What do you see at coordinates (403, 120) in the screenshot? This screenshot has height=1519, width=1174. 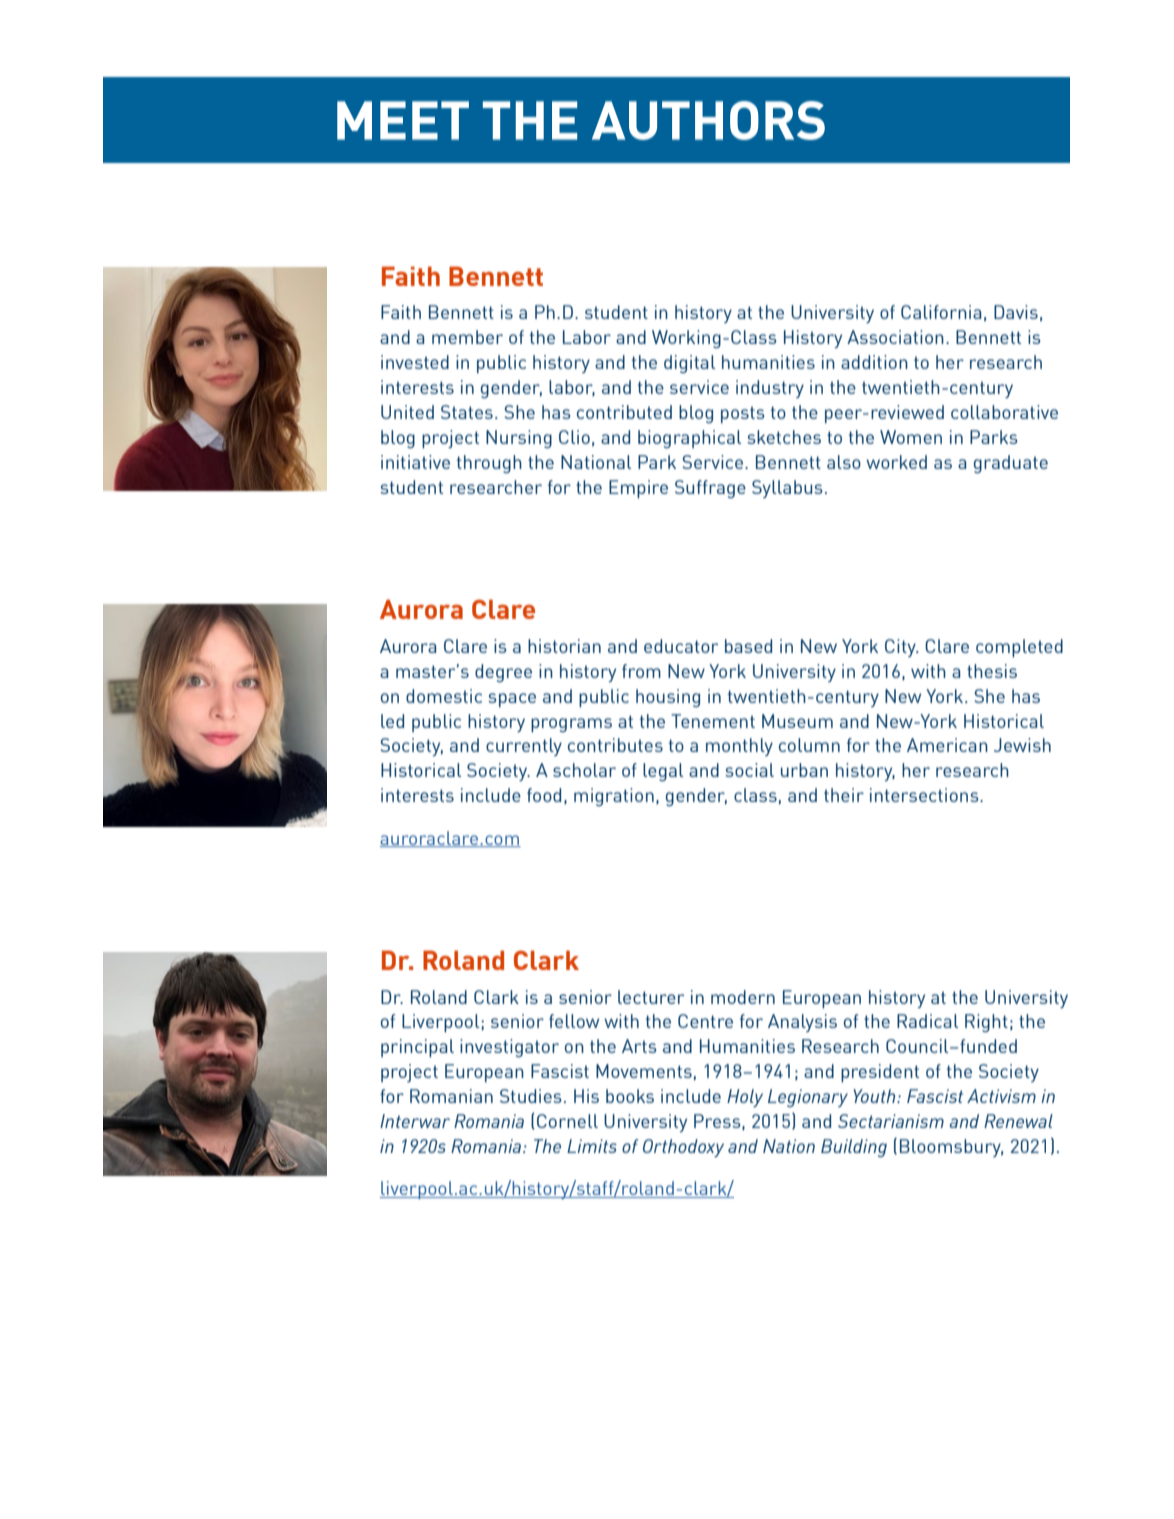 I see `MEET` at bounding box center [403, 120].
